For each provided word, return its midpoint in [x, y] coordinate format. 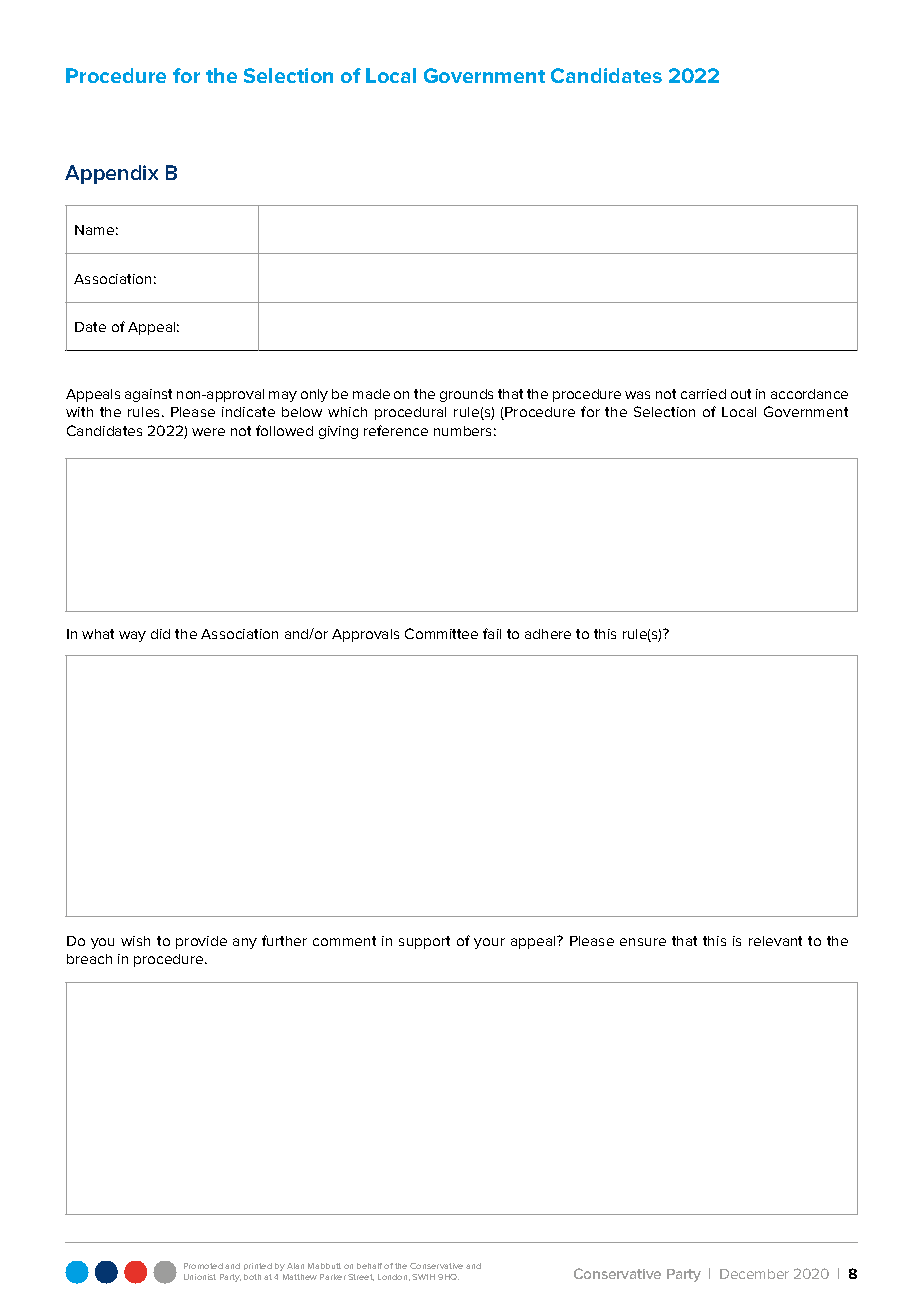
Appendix [111, 174]
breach [89, 959]
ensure [643, 942]
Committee [441, 633]
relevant [775, 941]
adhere [548, 634]
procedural [410, 413]
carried [703, 394]
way [132, 636]
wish [135, 941]
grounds [466, 395]
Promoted [203, 1266]
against [148, 395]
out [741, 394]
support [424, 942]
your [489, 943]
